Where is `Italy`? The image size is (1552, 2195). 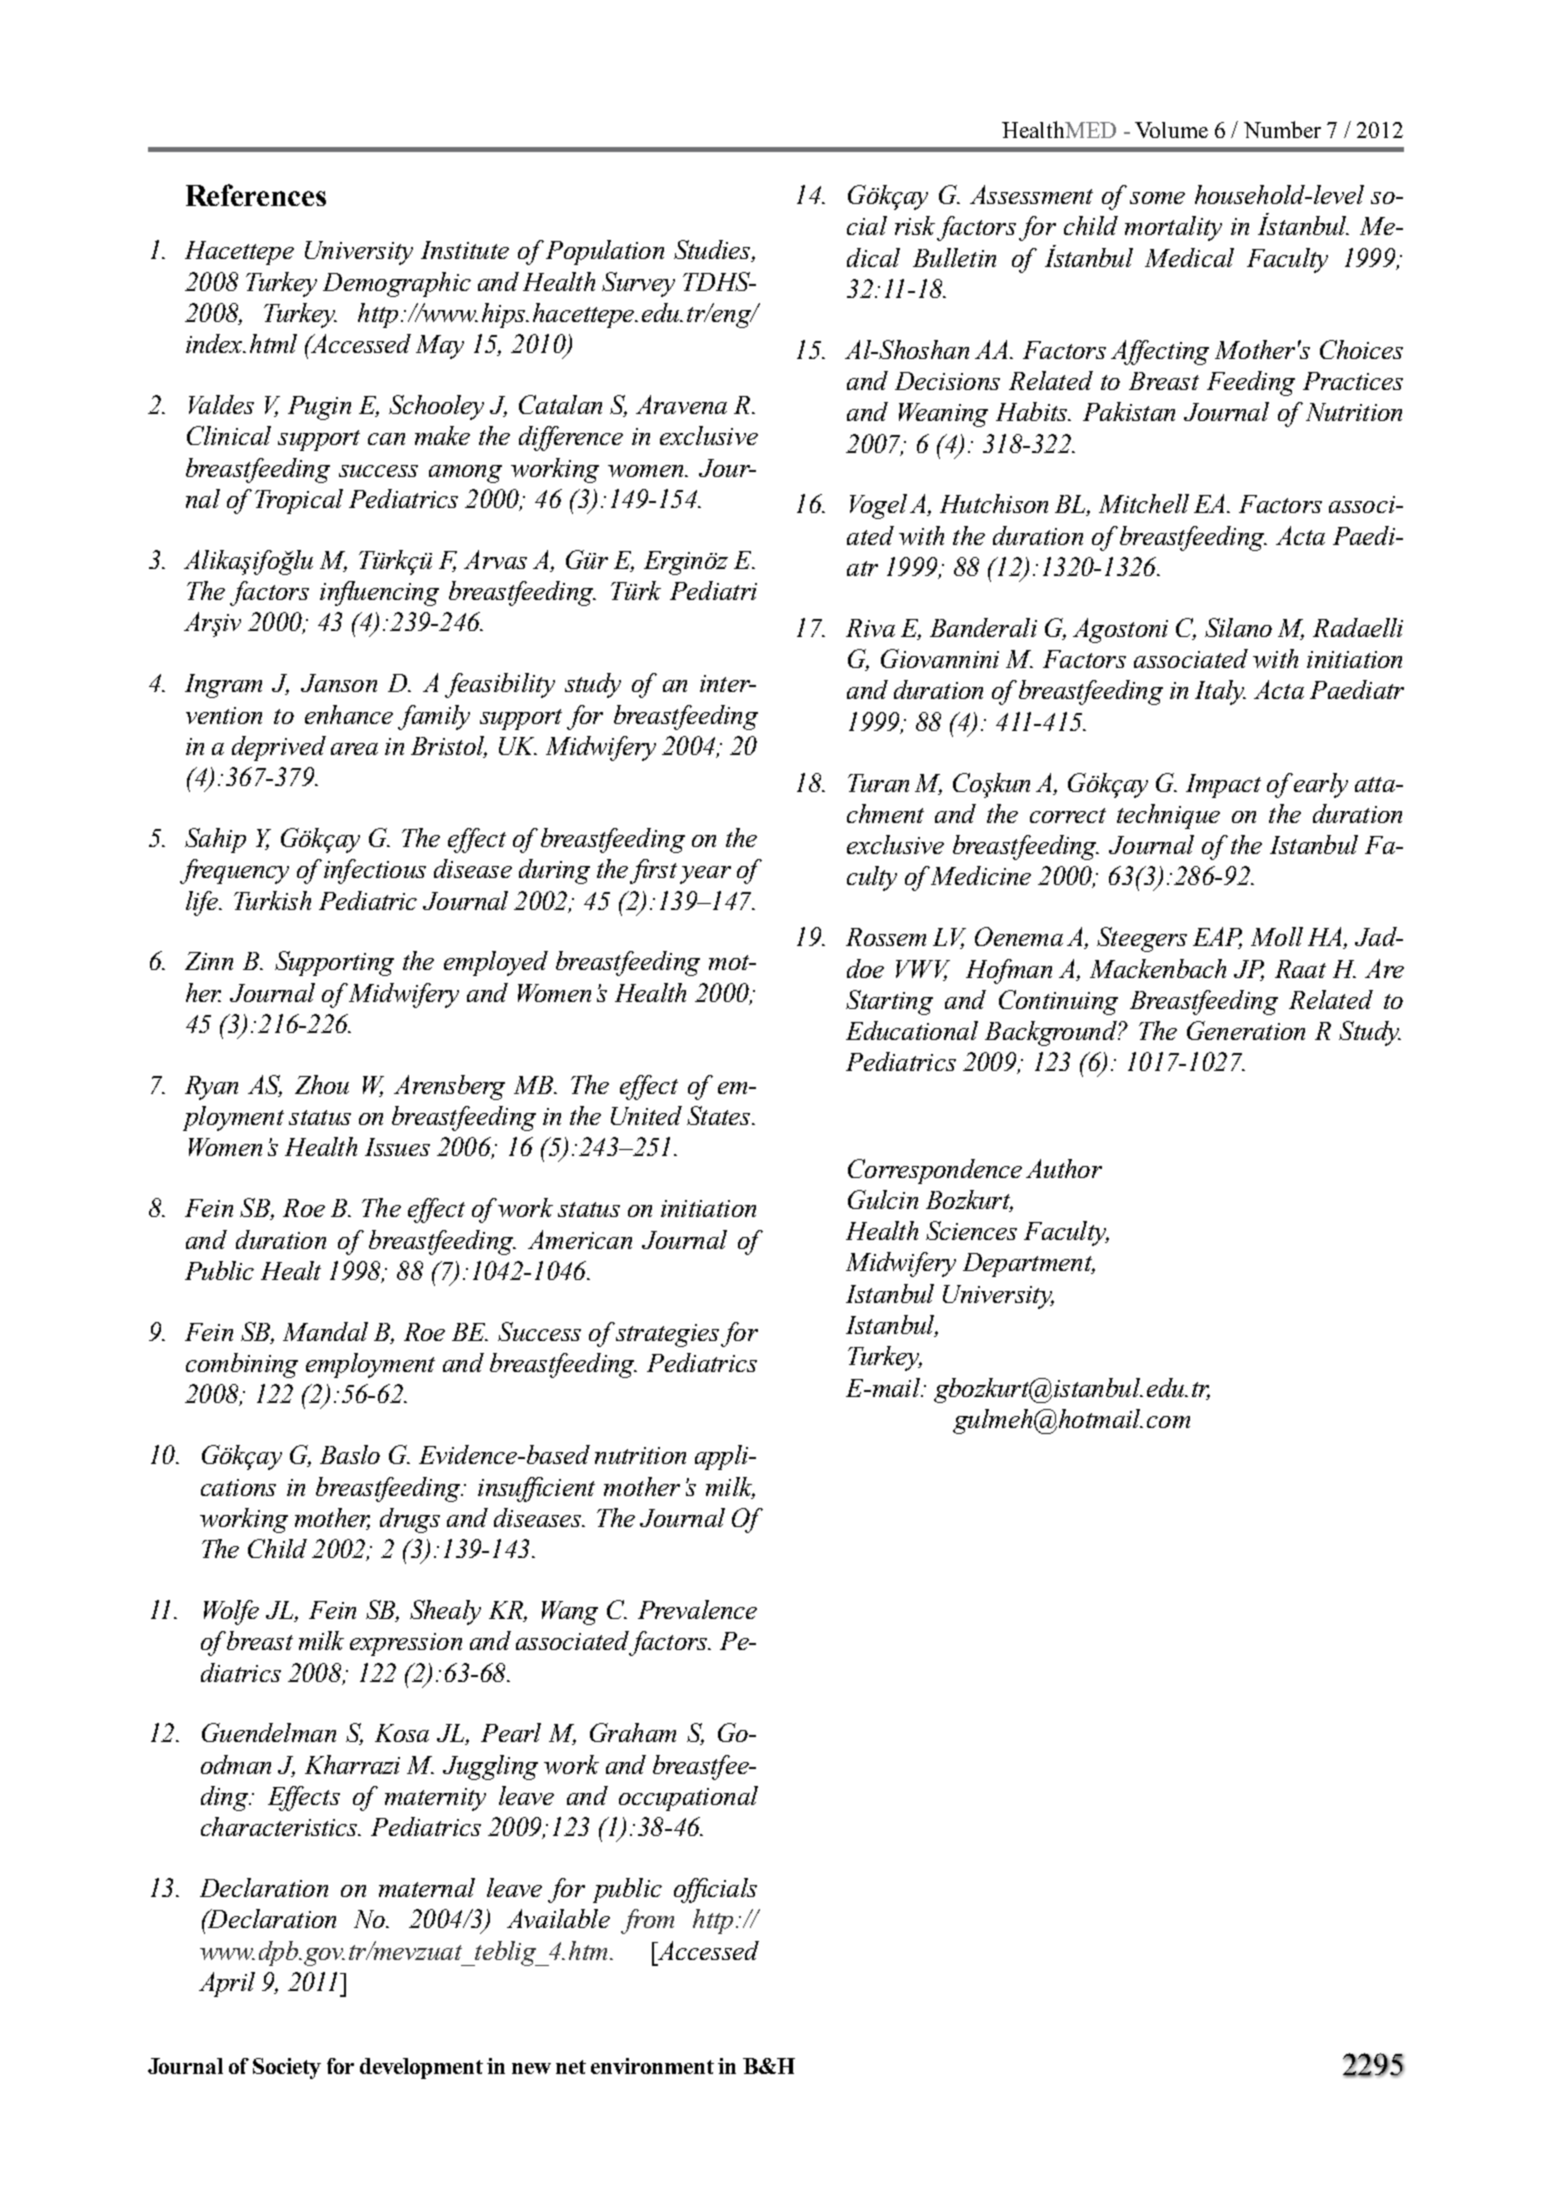 Italy is located at coordinates (1220, 692).
